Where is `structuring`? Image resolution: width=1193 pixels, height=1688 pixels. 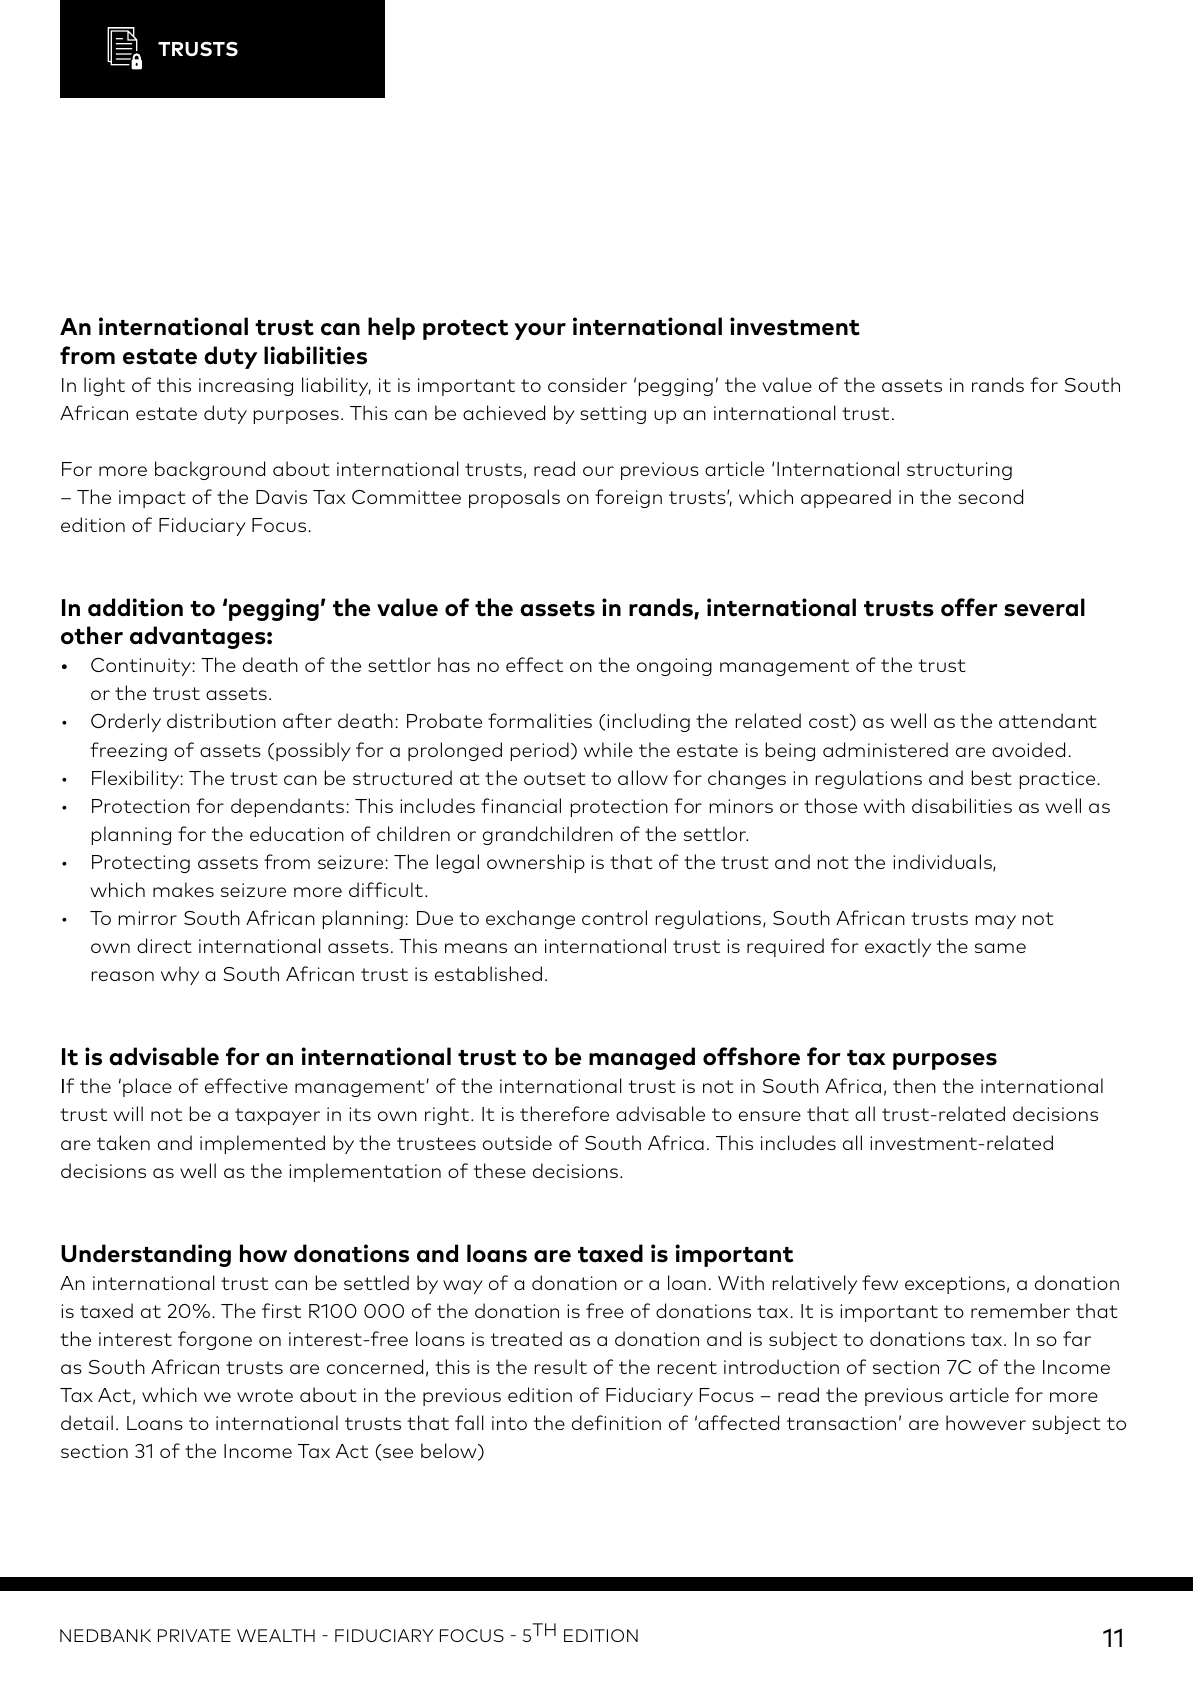
structuring is located at coordinates (959, 471).
